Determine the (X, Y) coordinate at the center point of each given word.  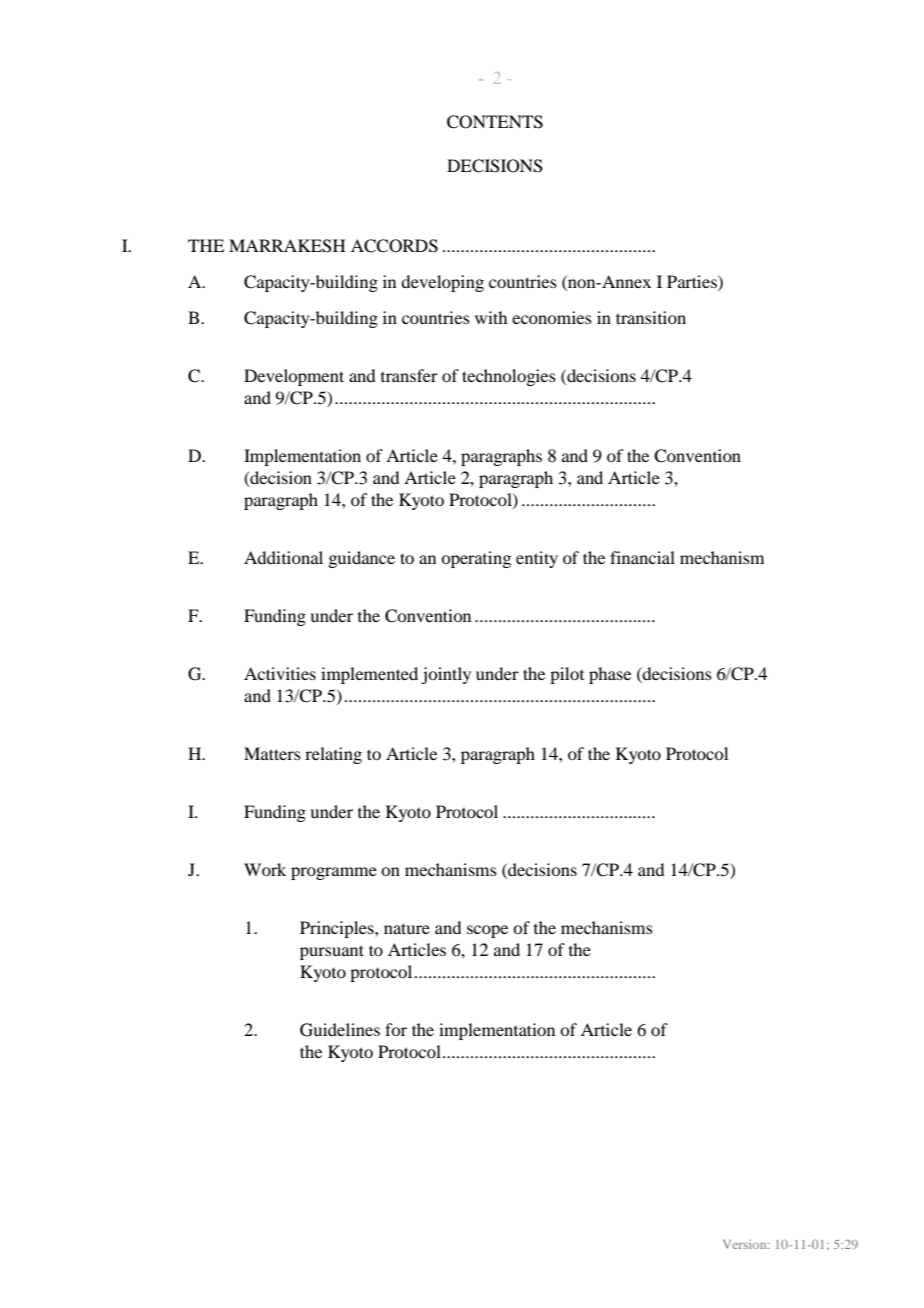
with (491, 317)
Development (294, 377)
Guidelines (340, 1030)
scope (487, 931)
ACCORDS (394, 246)
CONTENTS (495, 122)
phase (610, 675)
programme (334, 873)
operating (476, 559)
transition (651, 317)
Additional (283, 557)
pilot (567, 675)
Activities (280, 673)
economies (552, 317)
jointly (446, 675)
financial (642, 557)
